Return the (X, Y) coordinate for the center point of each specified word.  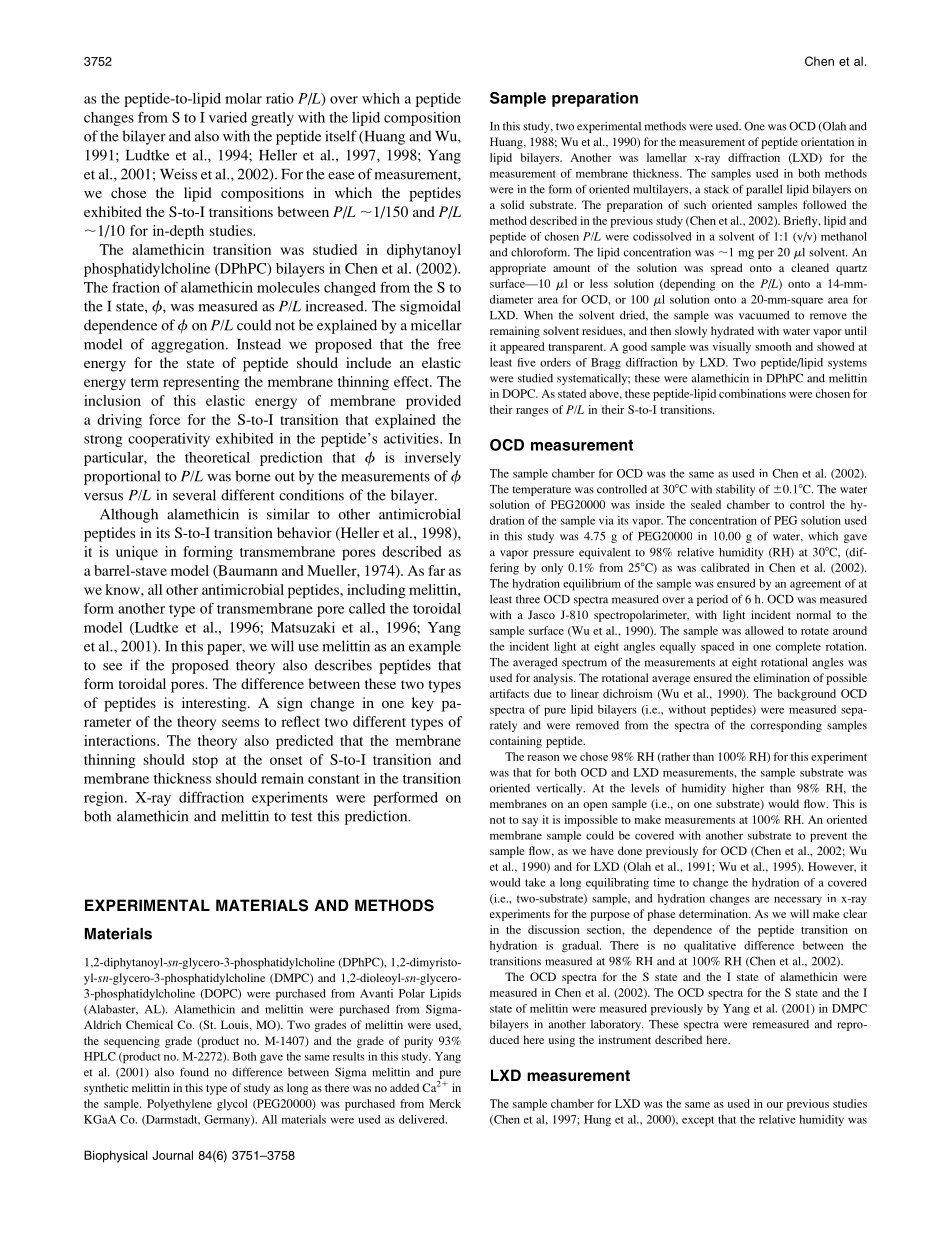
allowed (764, 630)
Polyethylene (179, 1105)
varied (228, 117)
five (527, 362)
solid (512, 204)
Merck (445, 1103)
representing (201, 383)
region (105, 799)
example (435, 647)
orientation (827, 141)
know (123, 589)
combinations (752, 393)
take (535, 882)
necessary (798, 900)
